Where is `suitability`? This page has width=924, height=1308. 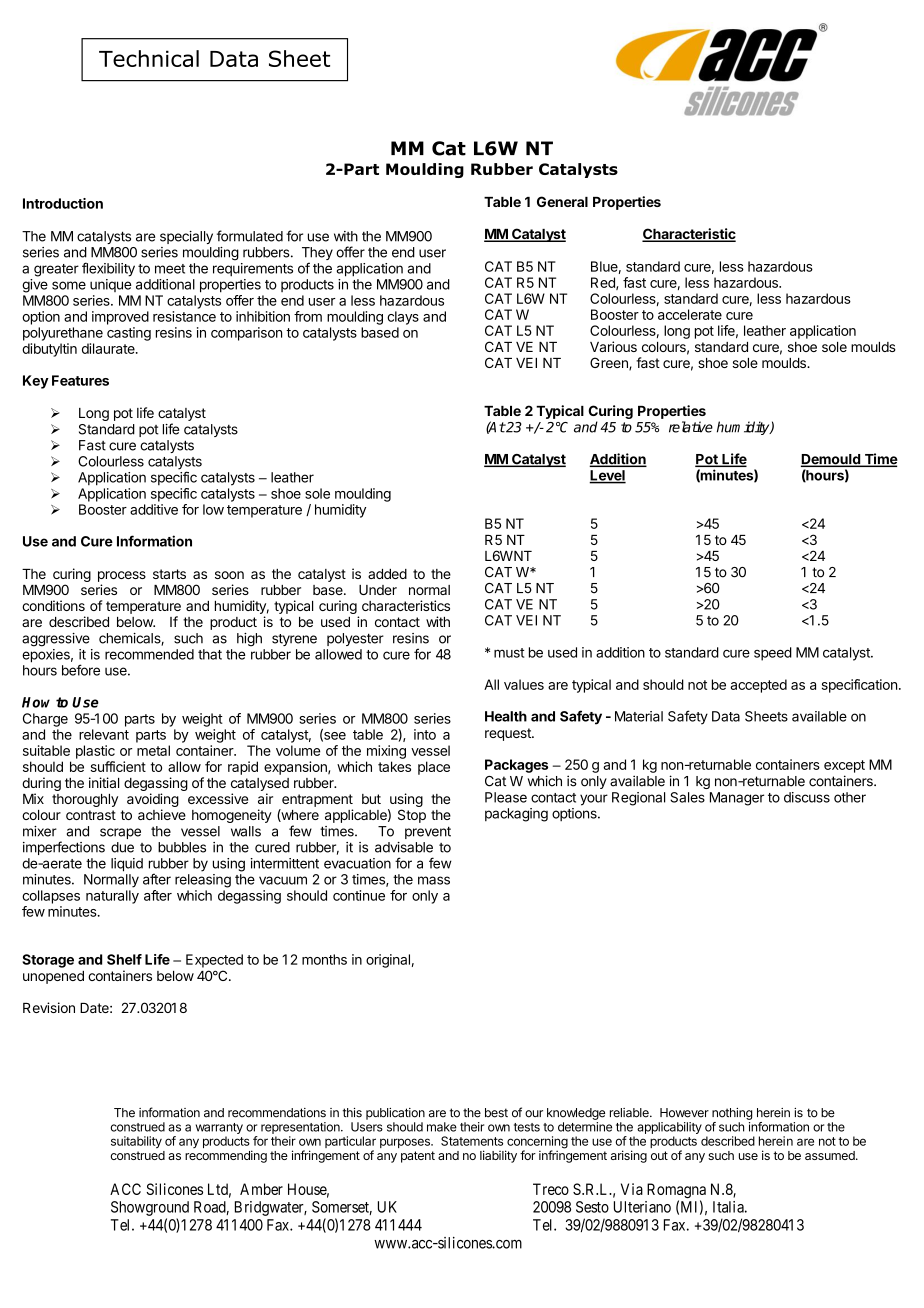 suitability is located at coordinates (136, 1142).
